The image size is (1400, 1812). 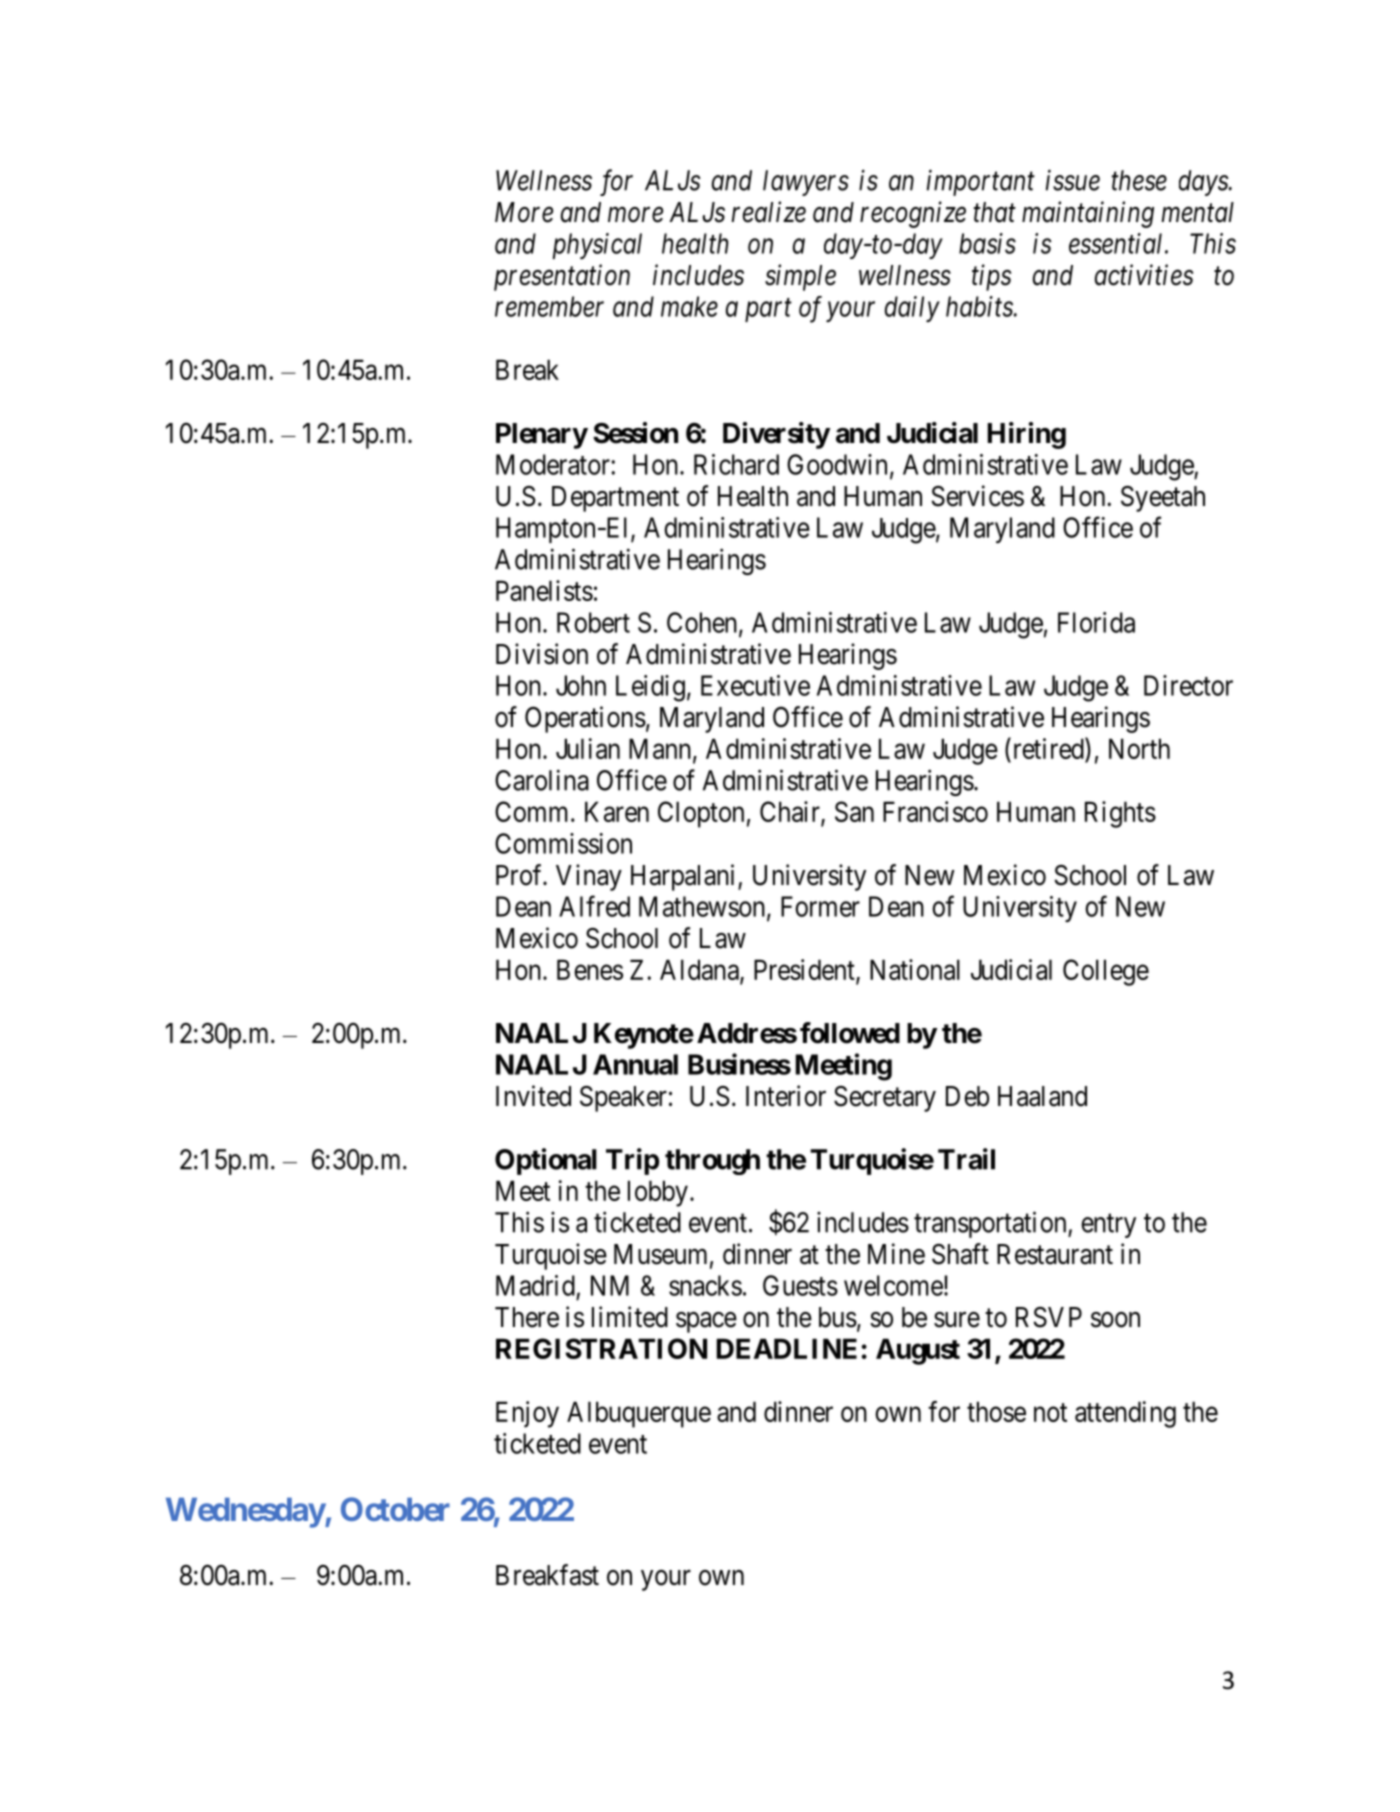 What do you see at coordinates (768, 212) in the screenshot?
I see `realize` at bounding box center [768, 212].
